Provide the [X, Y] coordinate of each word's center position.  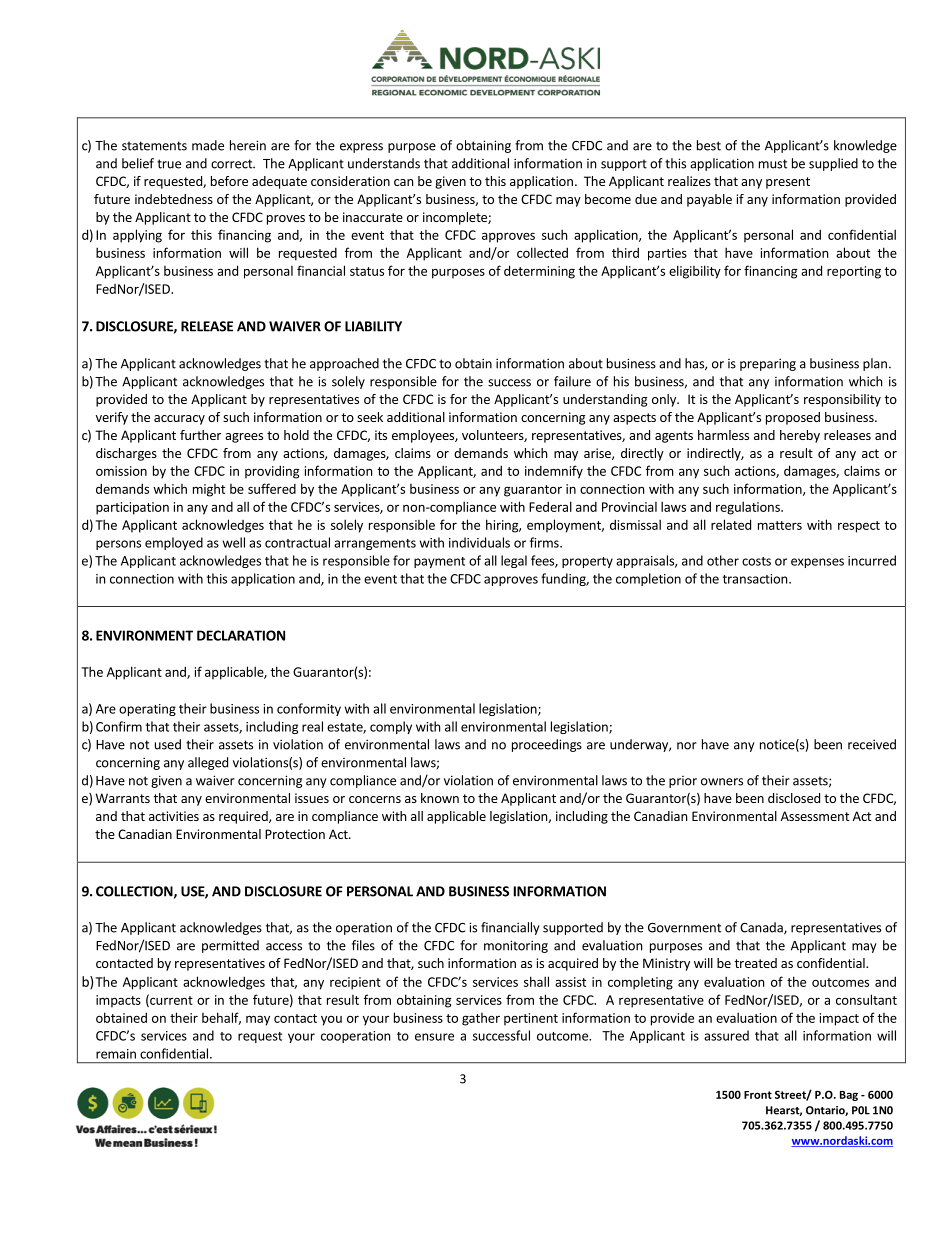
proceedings [547, 745]
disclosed [794, 798]
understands [384, 163]
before [229, 181]
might [209, 490]
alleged [208, 763]
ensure [434, 1037]
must [773, 164]
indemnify [554, 472]
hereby [800, 436]
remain [116, 1054]
